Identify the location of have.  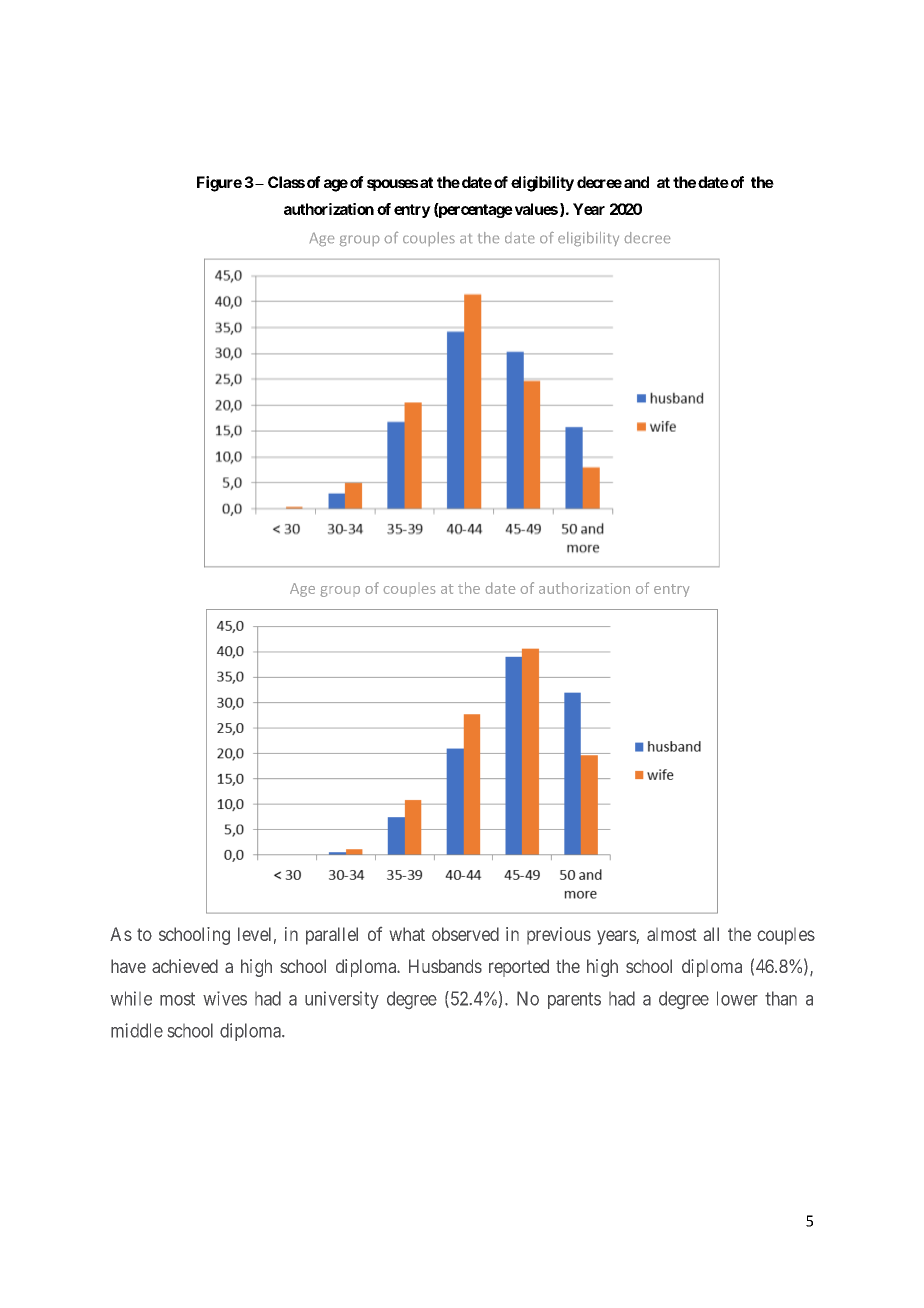
(128, 966).
